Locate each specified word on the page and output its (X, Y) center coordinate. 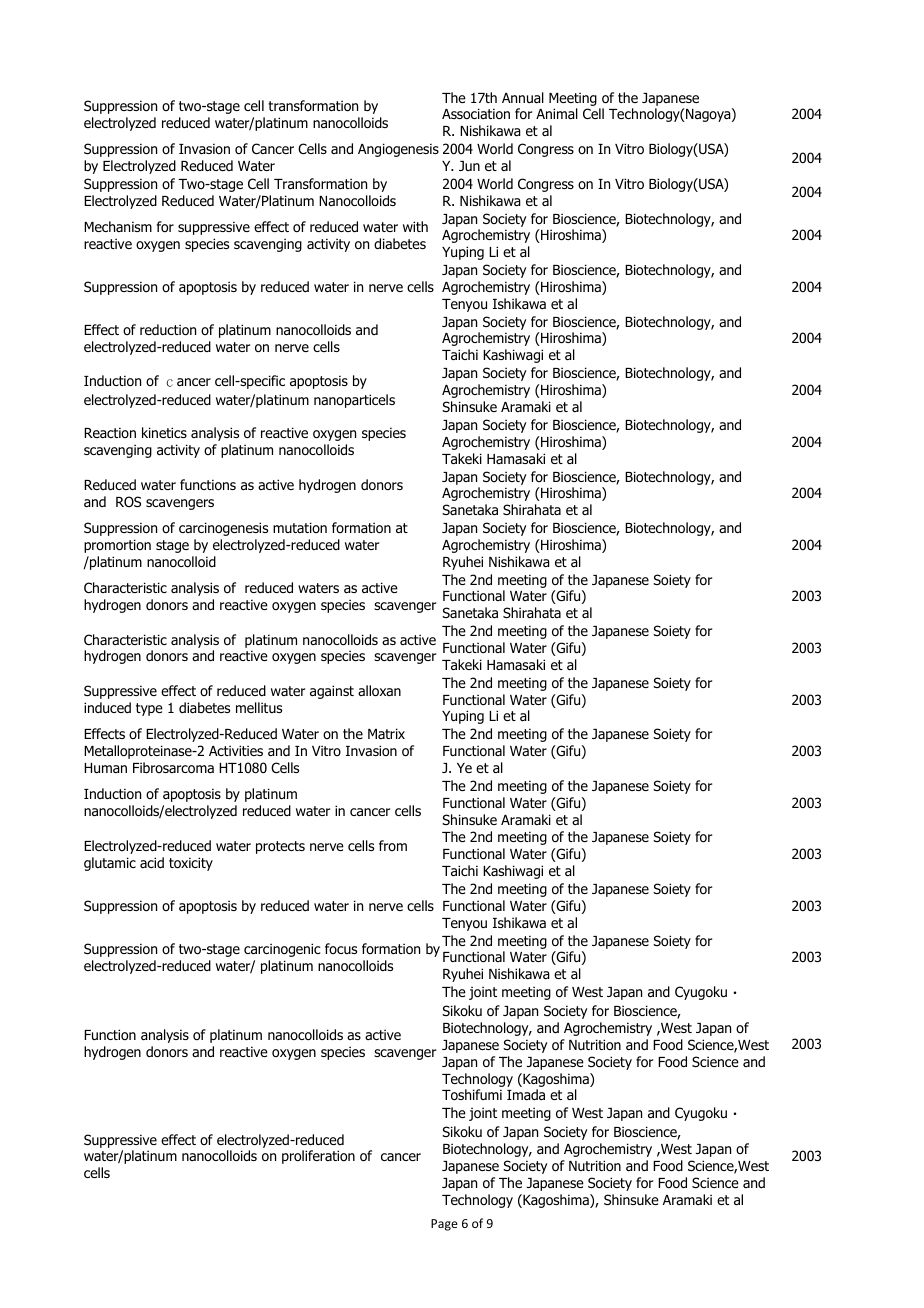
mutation (300, 527)
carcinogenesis (223, 529)
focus (341, 948)
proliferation (318, 1157)
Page (444, 1225)
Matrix (386, 733)
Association (476, 114)
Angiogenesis (398, 150)
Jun (469, 166)
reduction (168, 330)
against (332, 692)
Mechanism (118, 226)
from (393, 845)
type (149, 709)
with (415, 226)
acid (152, 862)
